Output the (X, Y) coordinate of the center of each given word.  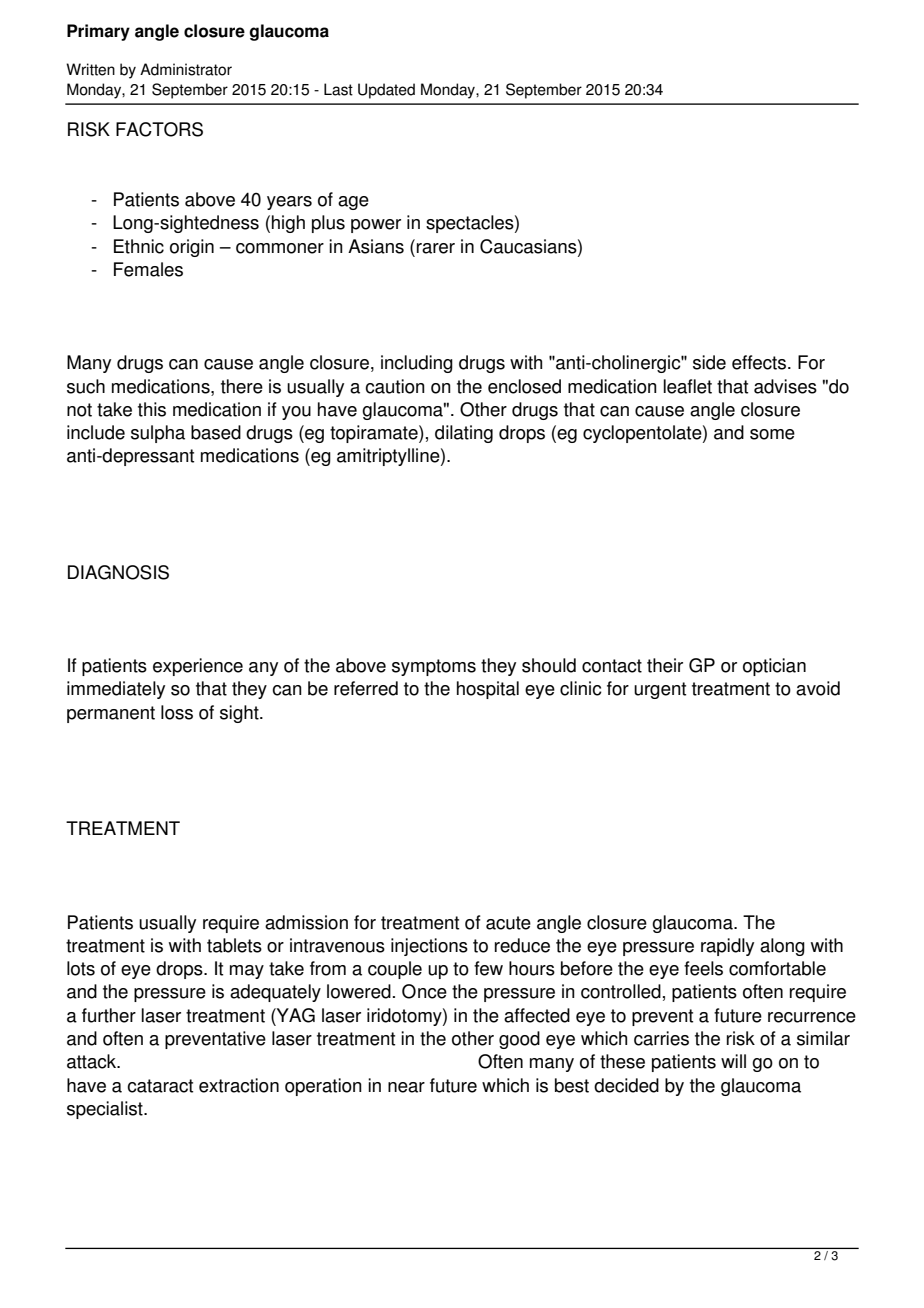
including (417, 364)
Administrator (186, 69)
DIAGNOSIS (118, 572)
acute (508, 923)
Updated (386, 91)
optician (774, 667)
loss (177, 712)
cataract (160, 1086)
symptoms (434, 667)
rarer (436, 248)
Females (148, 269)
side (709, 362)
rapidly (727, 947)
